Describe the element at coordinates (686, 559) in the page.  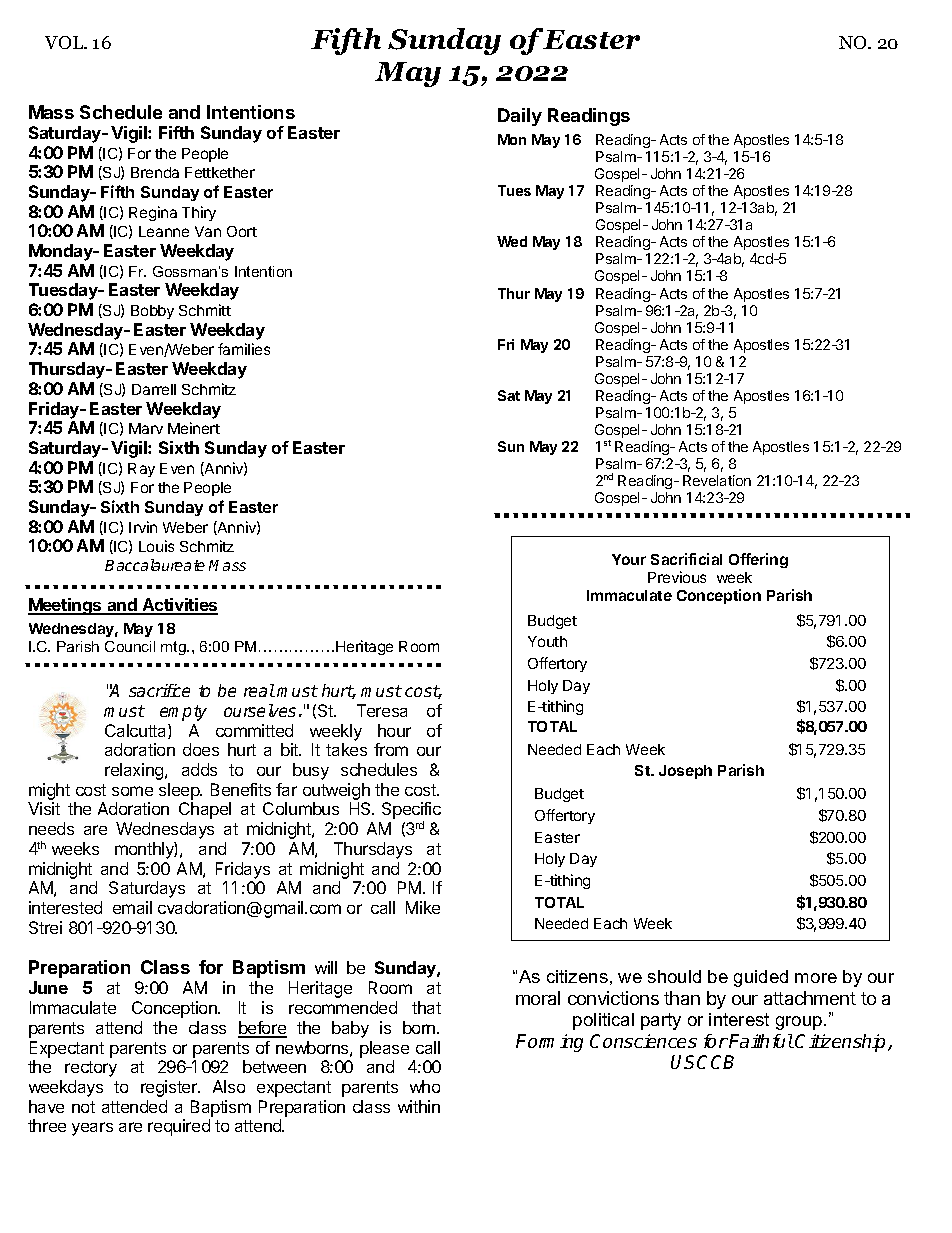
I see `Sacrificial` at that location.
